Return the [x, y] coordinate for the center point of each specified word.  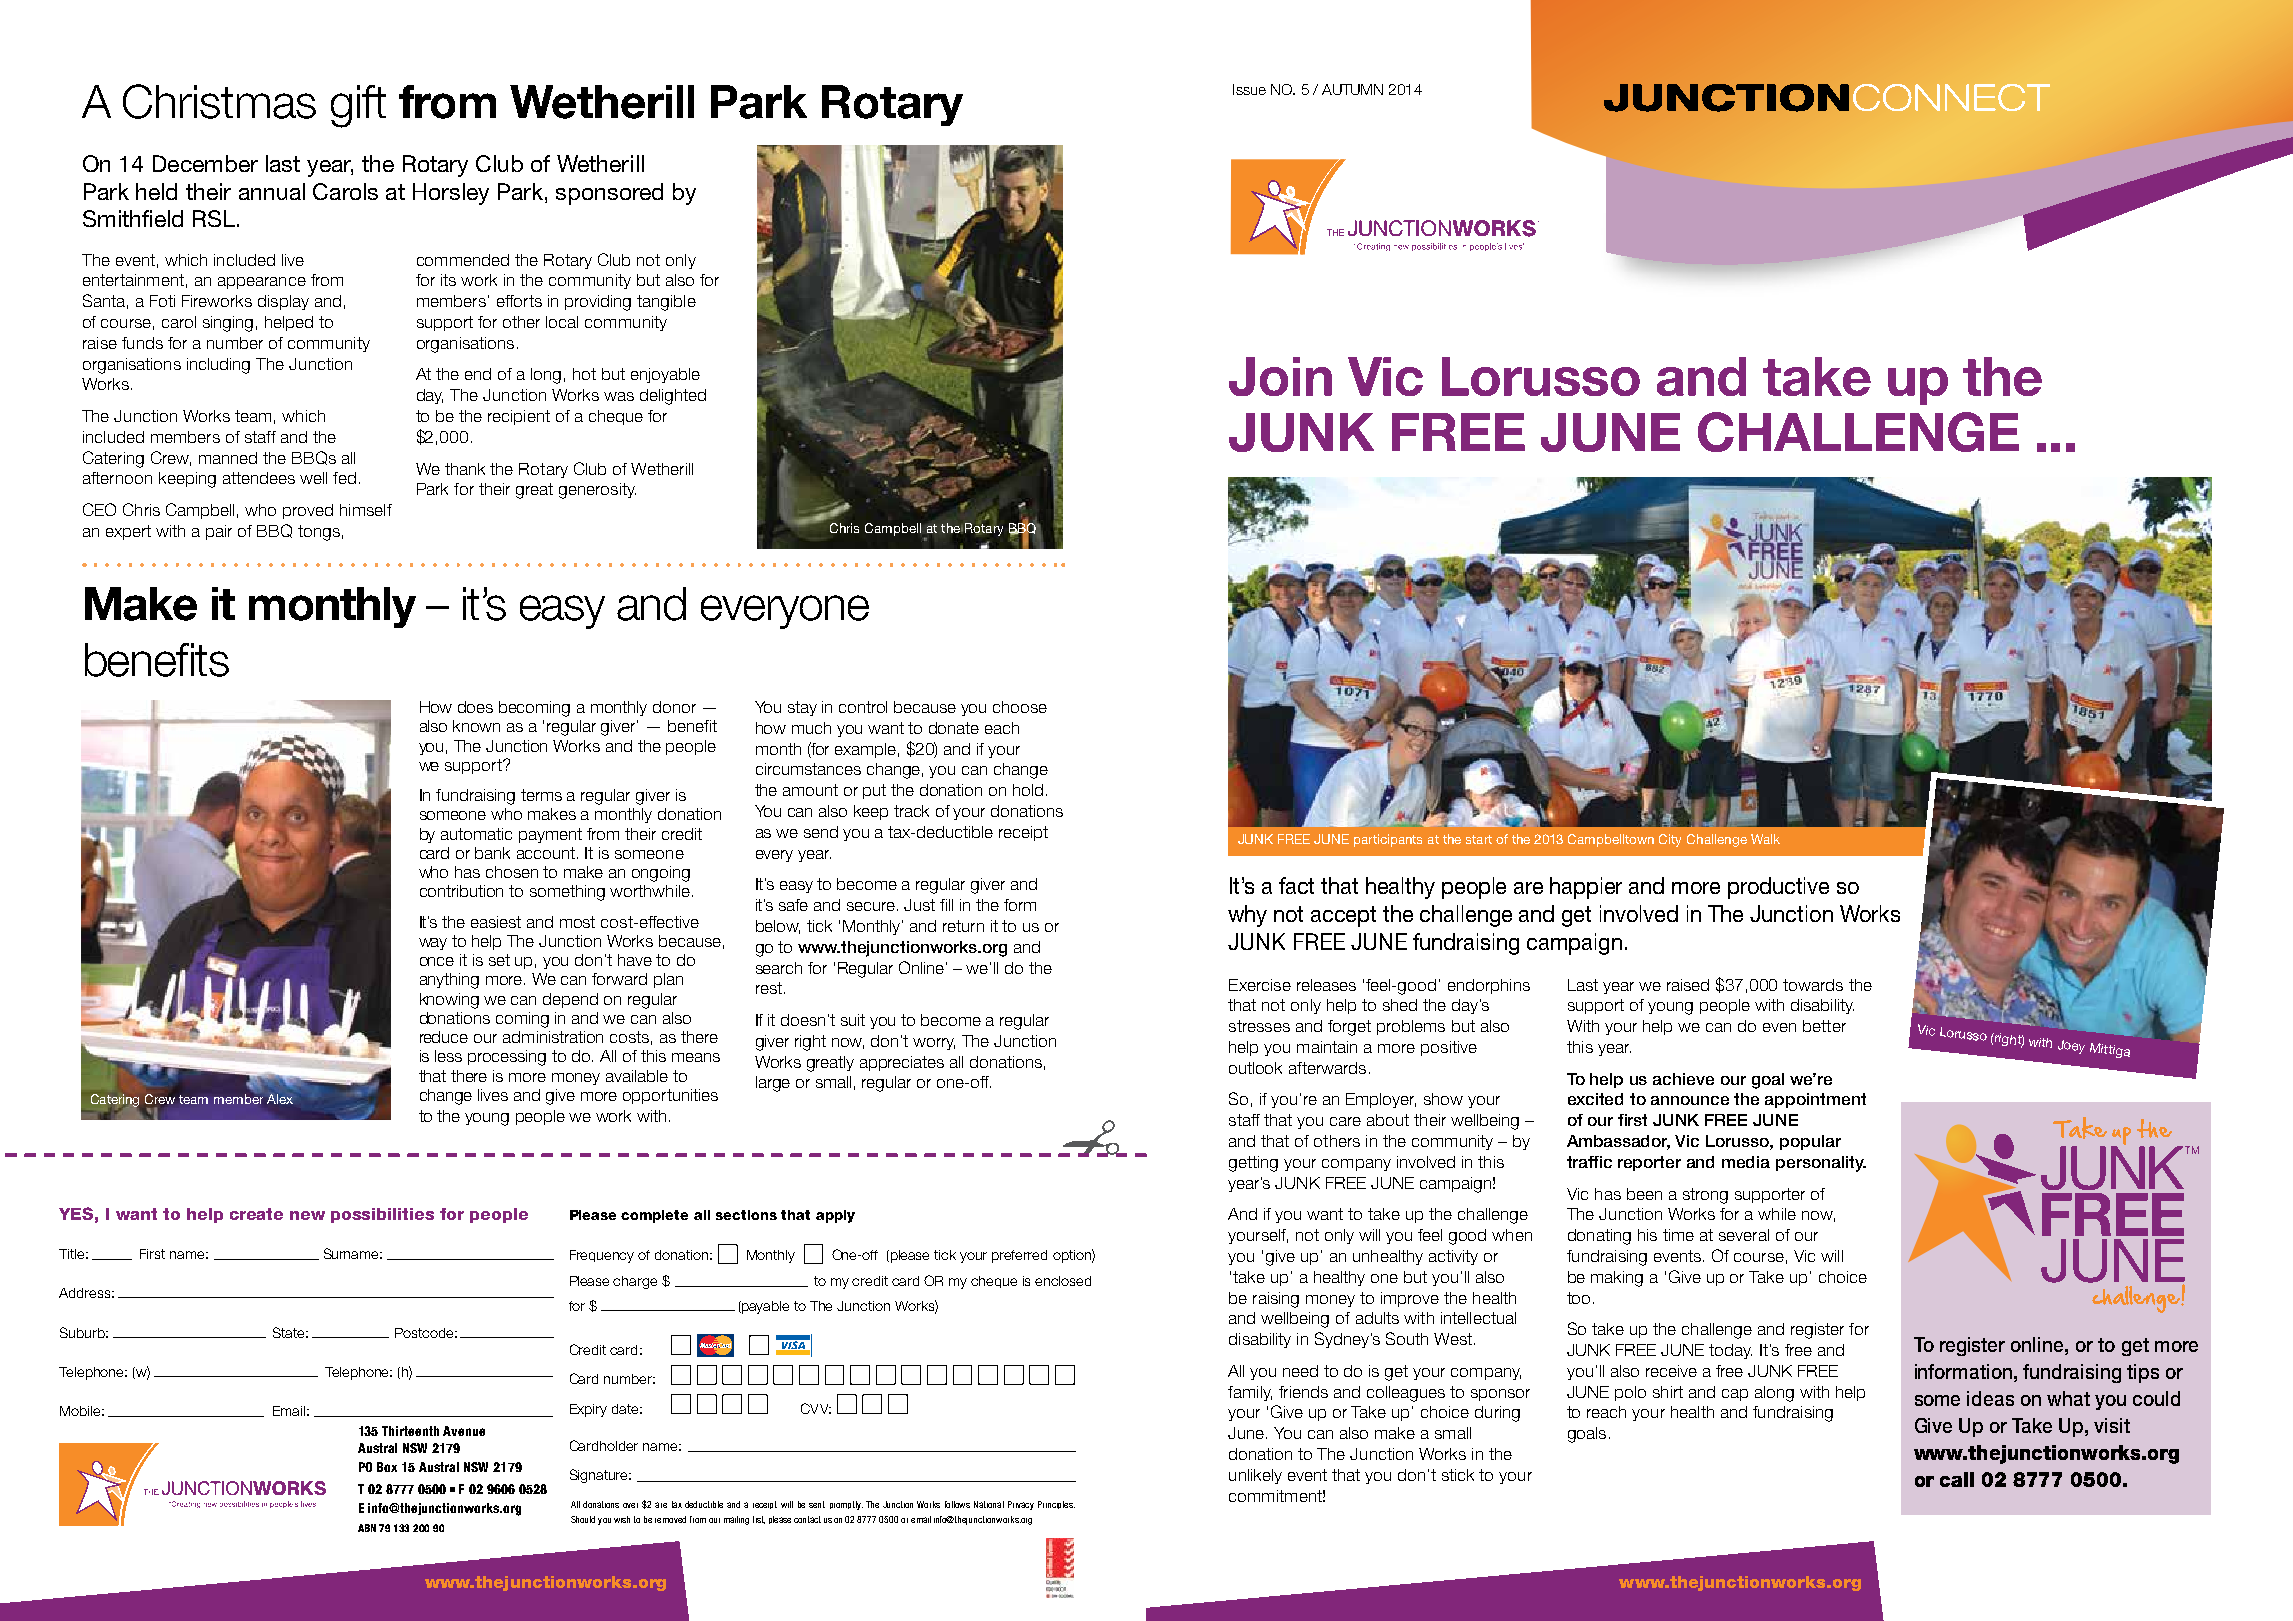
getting [1253, 1164]
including [218, 366]
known [476, 726]
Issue [1249, 89]
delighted [673, 397]
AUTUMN [1352, 89]
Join [1280, 376]
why [1247, 916]
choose [1020, 707]
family [1250, 1393]
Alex [280, 1099]
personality [1821, 1164]
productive [1778, 888]
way [433, 944]
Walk [1765, 839]
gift [358, 106]
